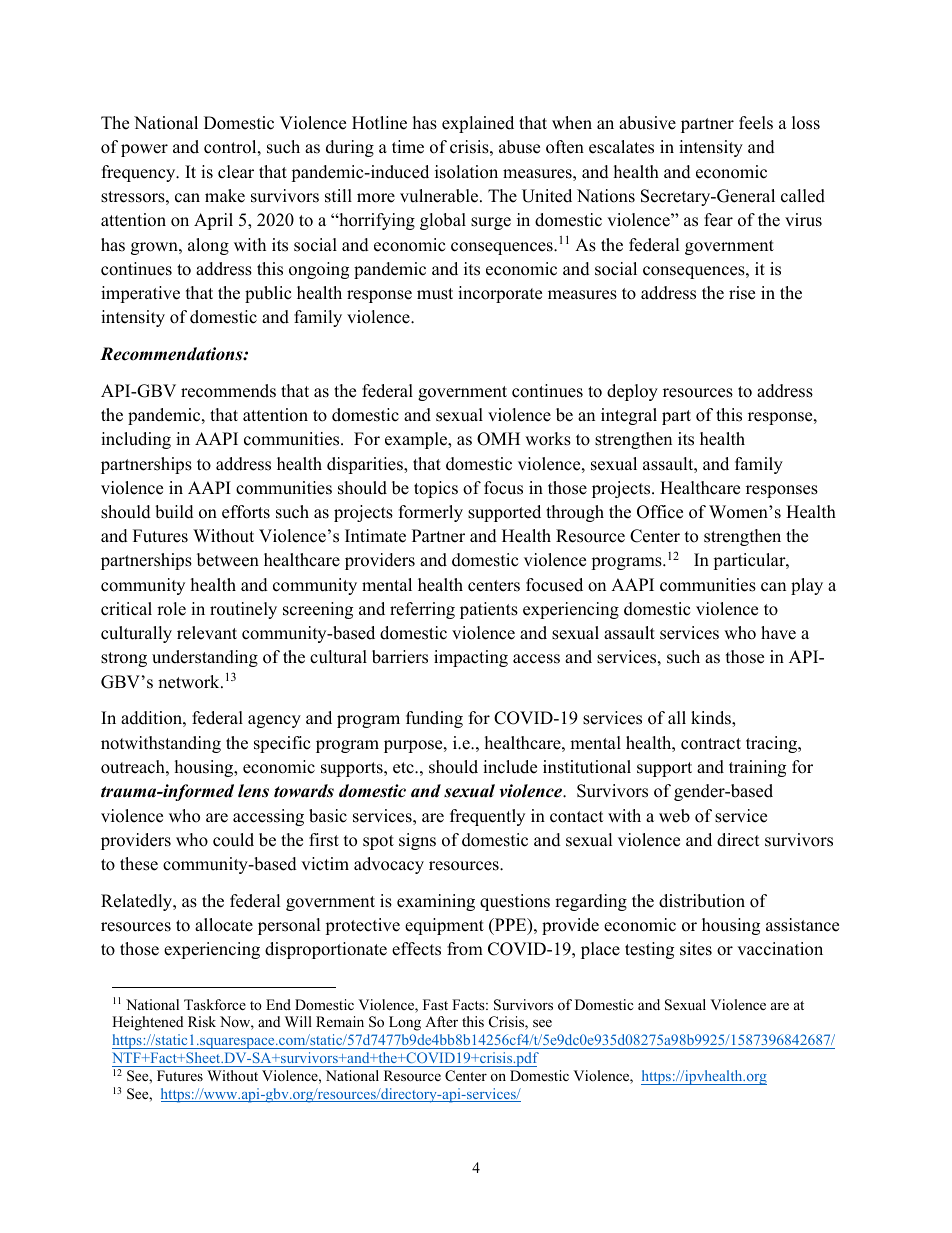  Describe the element at coordinates (466, 172) in the screenshot. I see `isolation` at that location.
